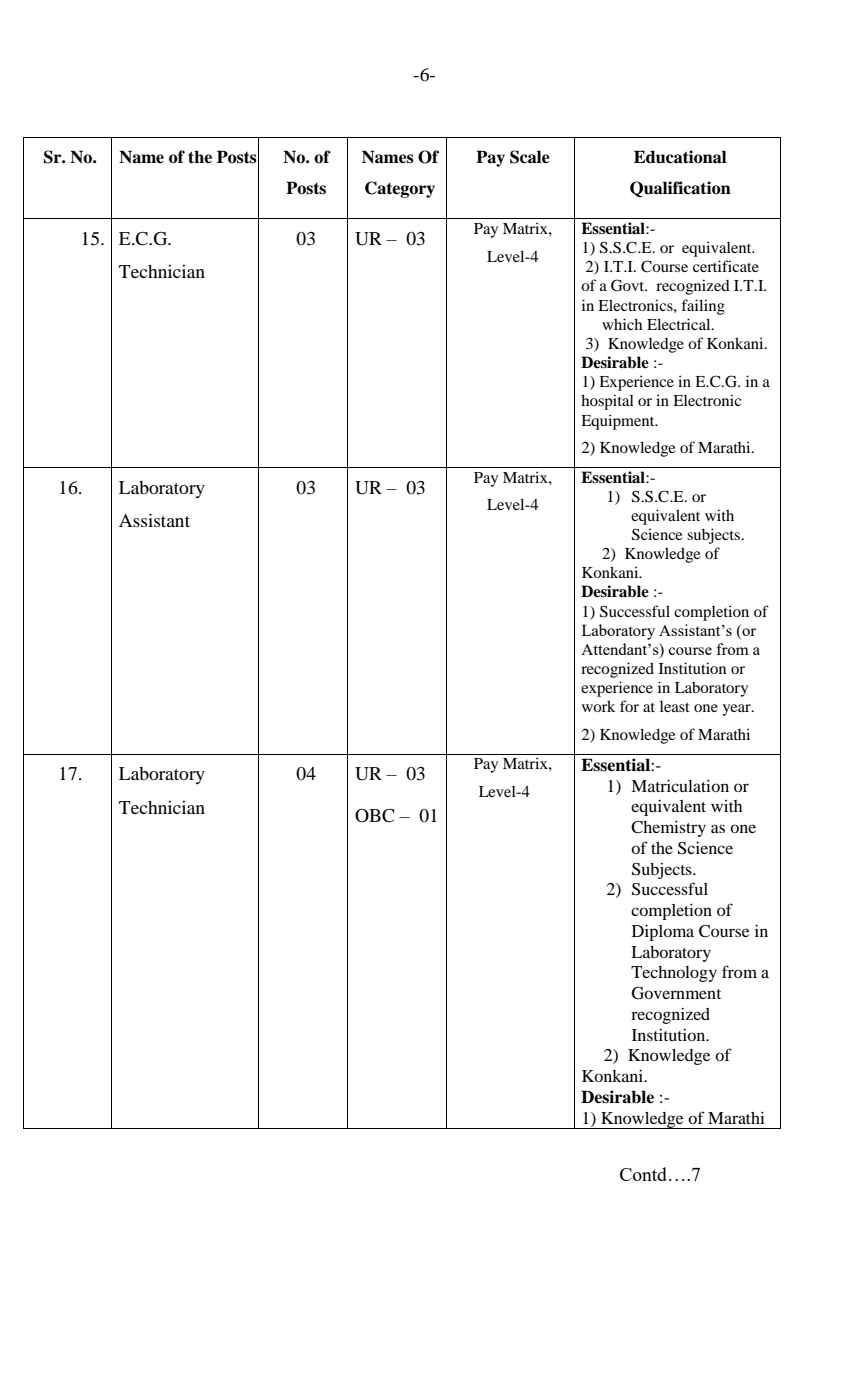 The height and width of the page is (1400, 849). I want to click on Chemistry, so click(668, 829).
